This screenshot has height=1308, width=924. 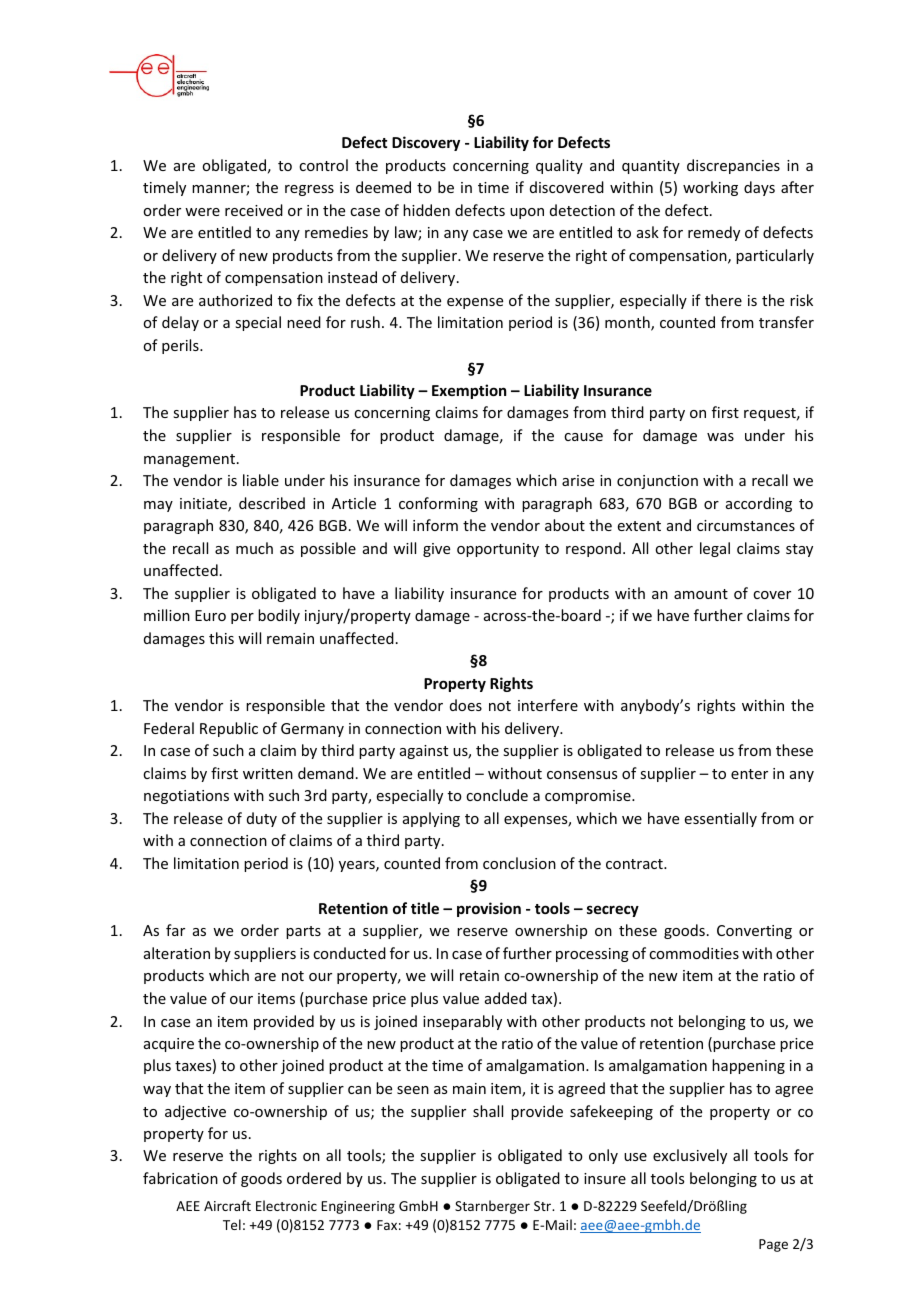 I want to click on Str, so click(x=544, y=1206).
